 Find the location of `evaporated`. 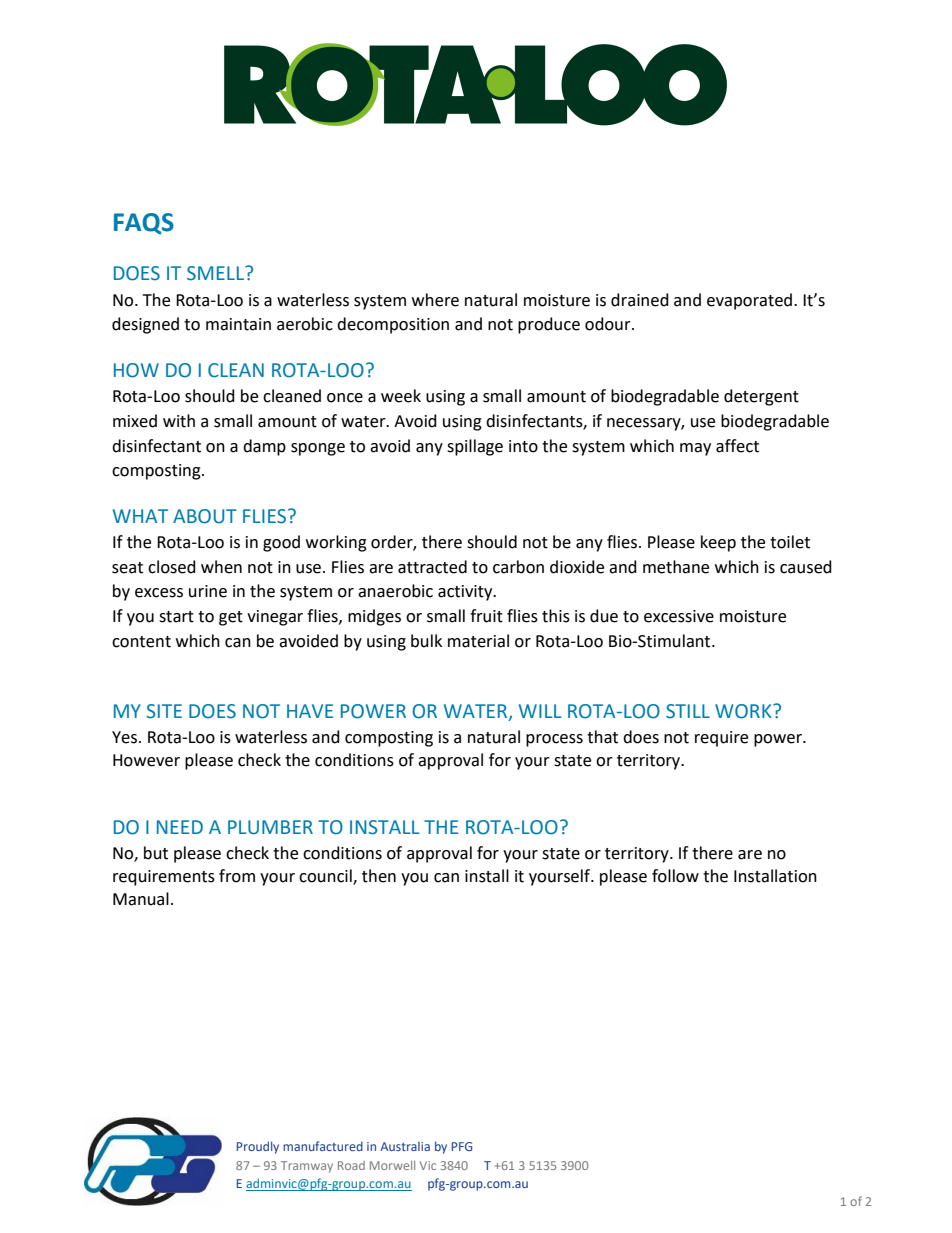

evaporated is located at coordinates (751, 301).
